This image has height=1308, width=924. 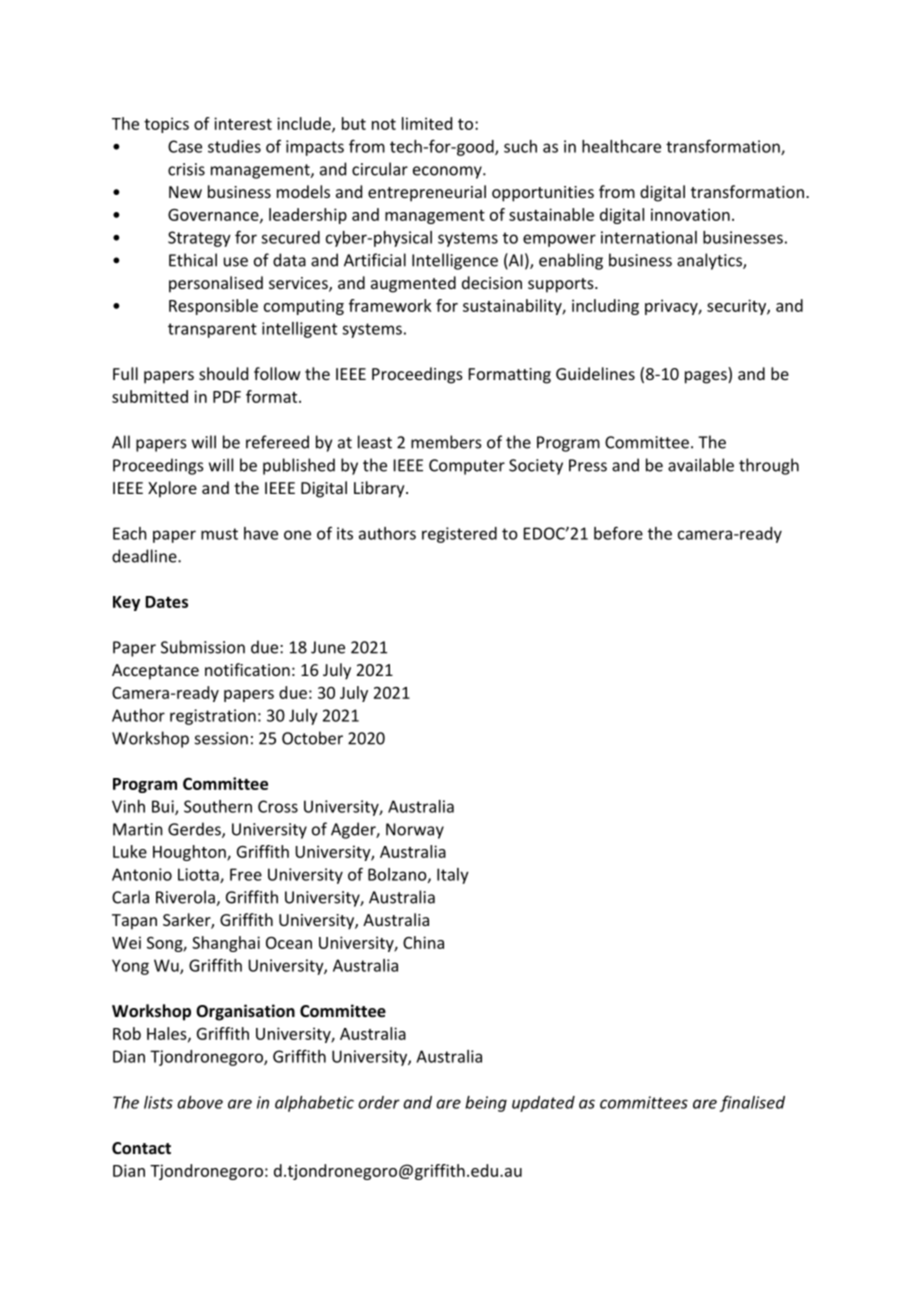 What do you see at coordinates (621, 146) in the image?
I see `healthcare` at bounding box center [621, 146].
